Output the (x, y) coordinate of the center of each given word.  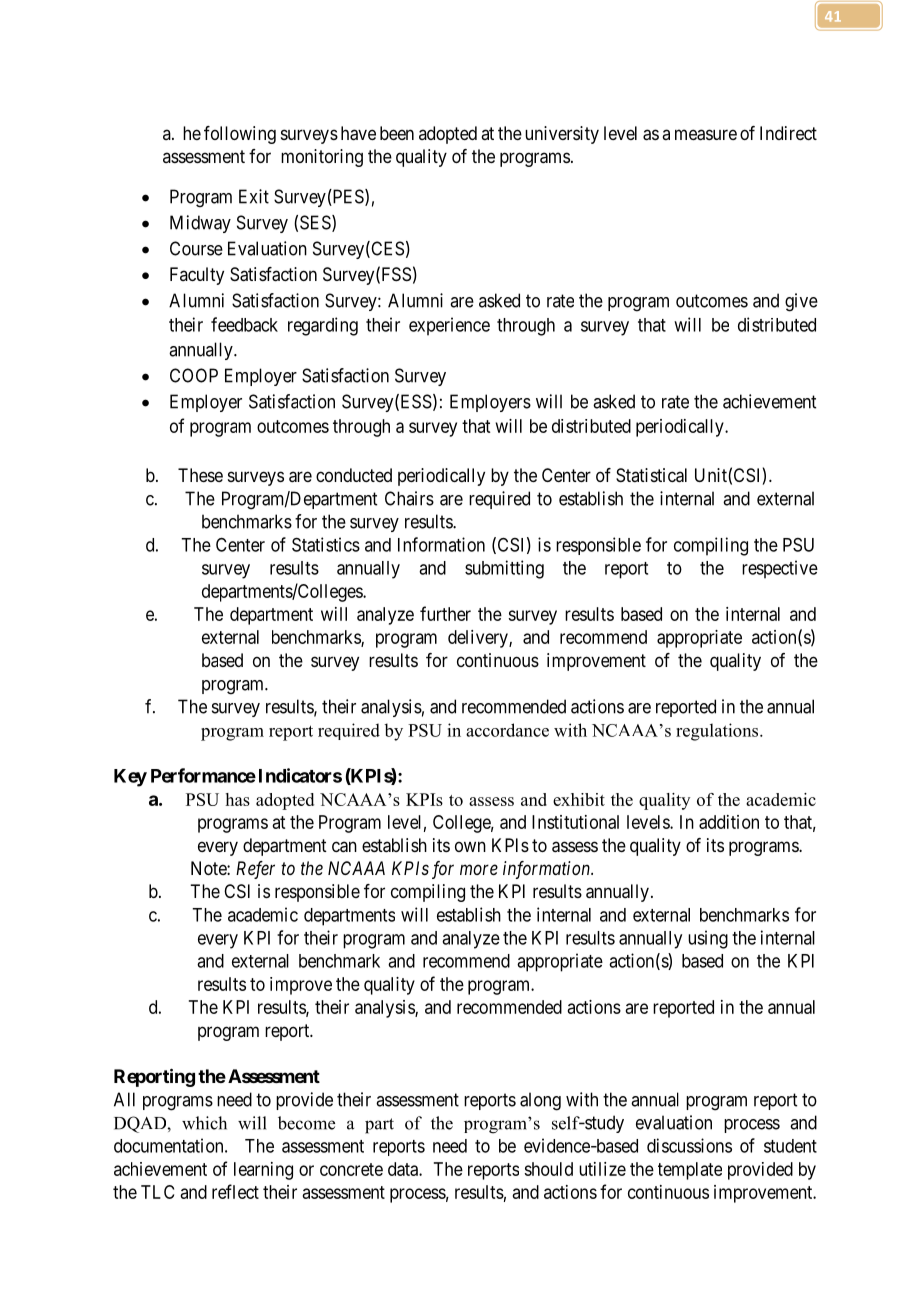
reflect (235, 1191)
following (240, 135)
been (397, 133)
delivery (479, 639)
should (548, 1169)
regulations (718, 732)
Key (130, 778)
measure (706, 135)
